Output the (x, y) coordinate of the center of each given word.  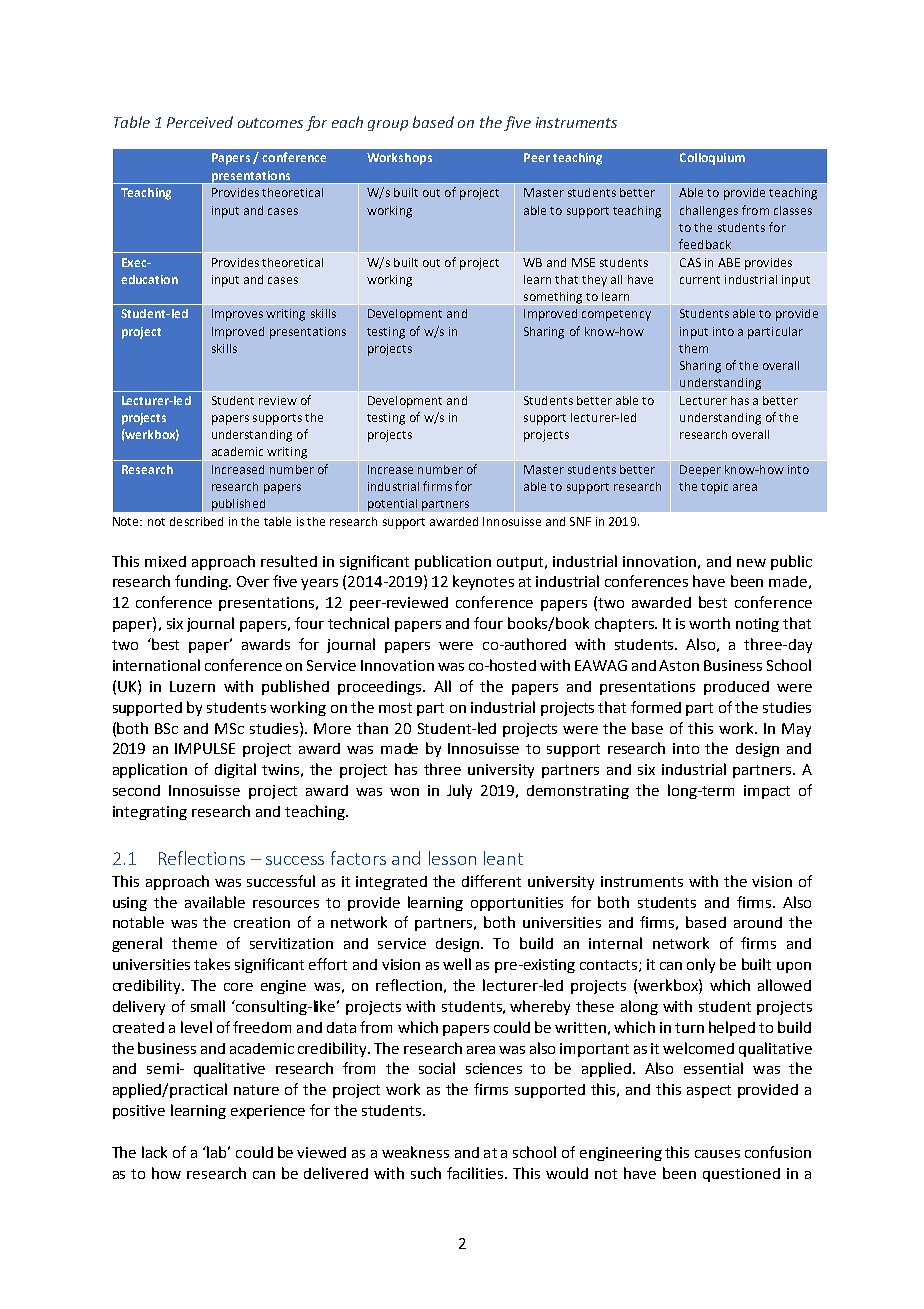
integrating (150, 813)
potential (392, 505)
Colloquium (712, 159)
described (196, 521)
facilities (476, 1173)
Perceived (200, 122)
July (459, 791)
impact (767, 792)
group (388, 125)
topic (714, 488)
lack (154, 1152)
